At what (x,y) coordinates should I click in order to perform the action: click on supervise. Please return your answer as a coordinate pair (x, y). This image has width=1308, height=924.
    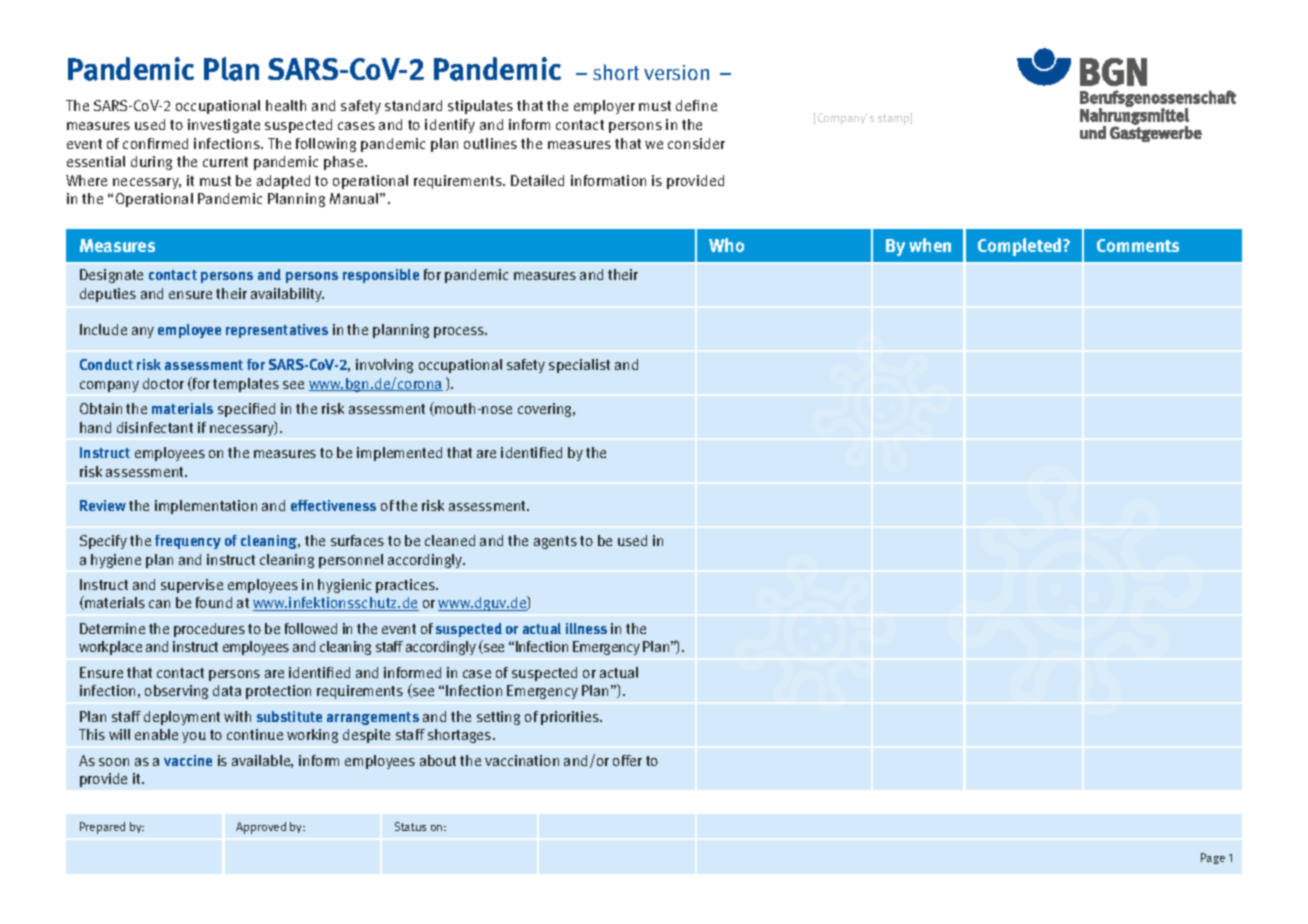
    Looking at the image, I should click on (192, 586).
